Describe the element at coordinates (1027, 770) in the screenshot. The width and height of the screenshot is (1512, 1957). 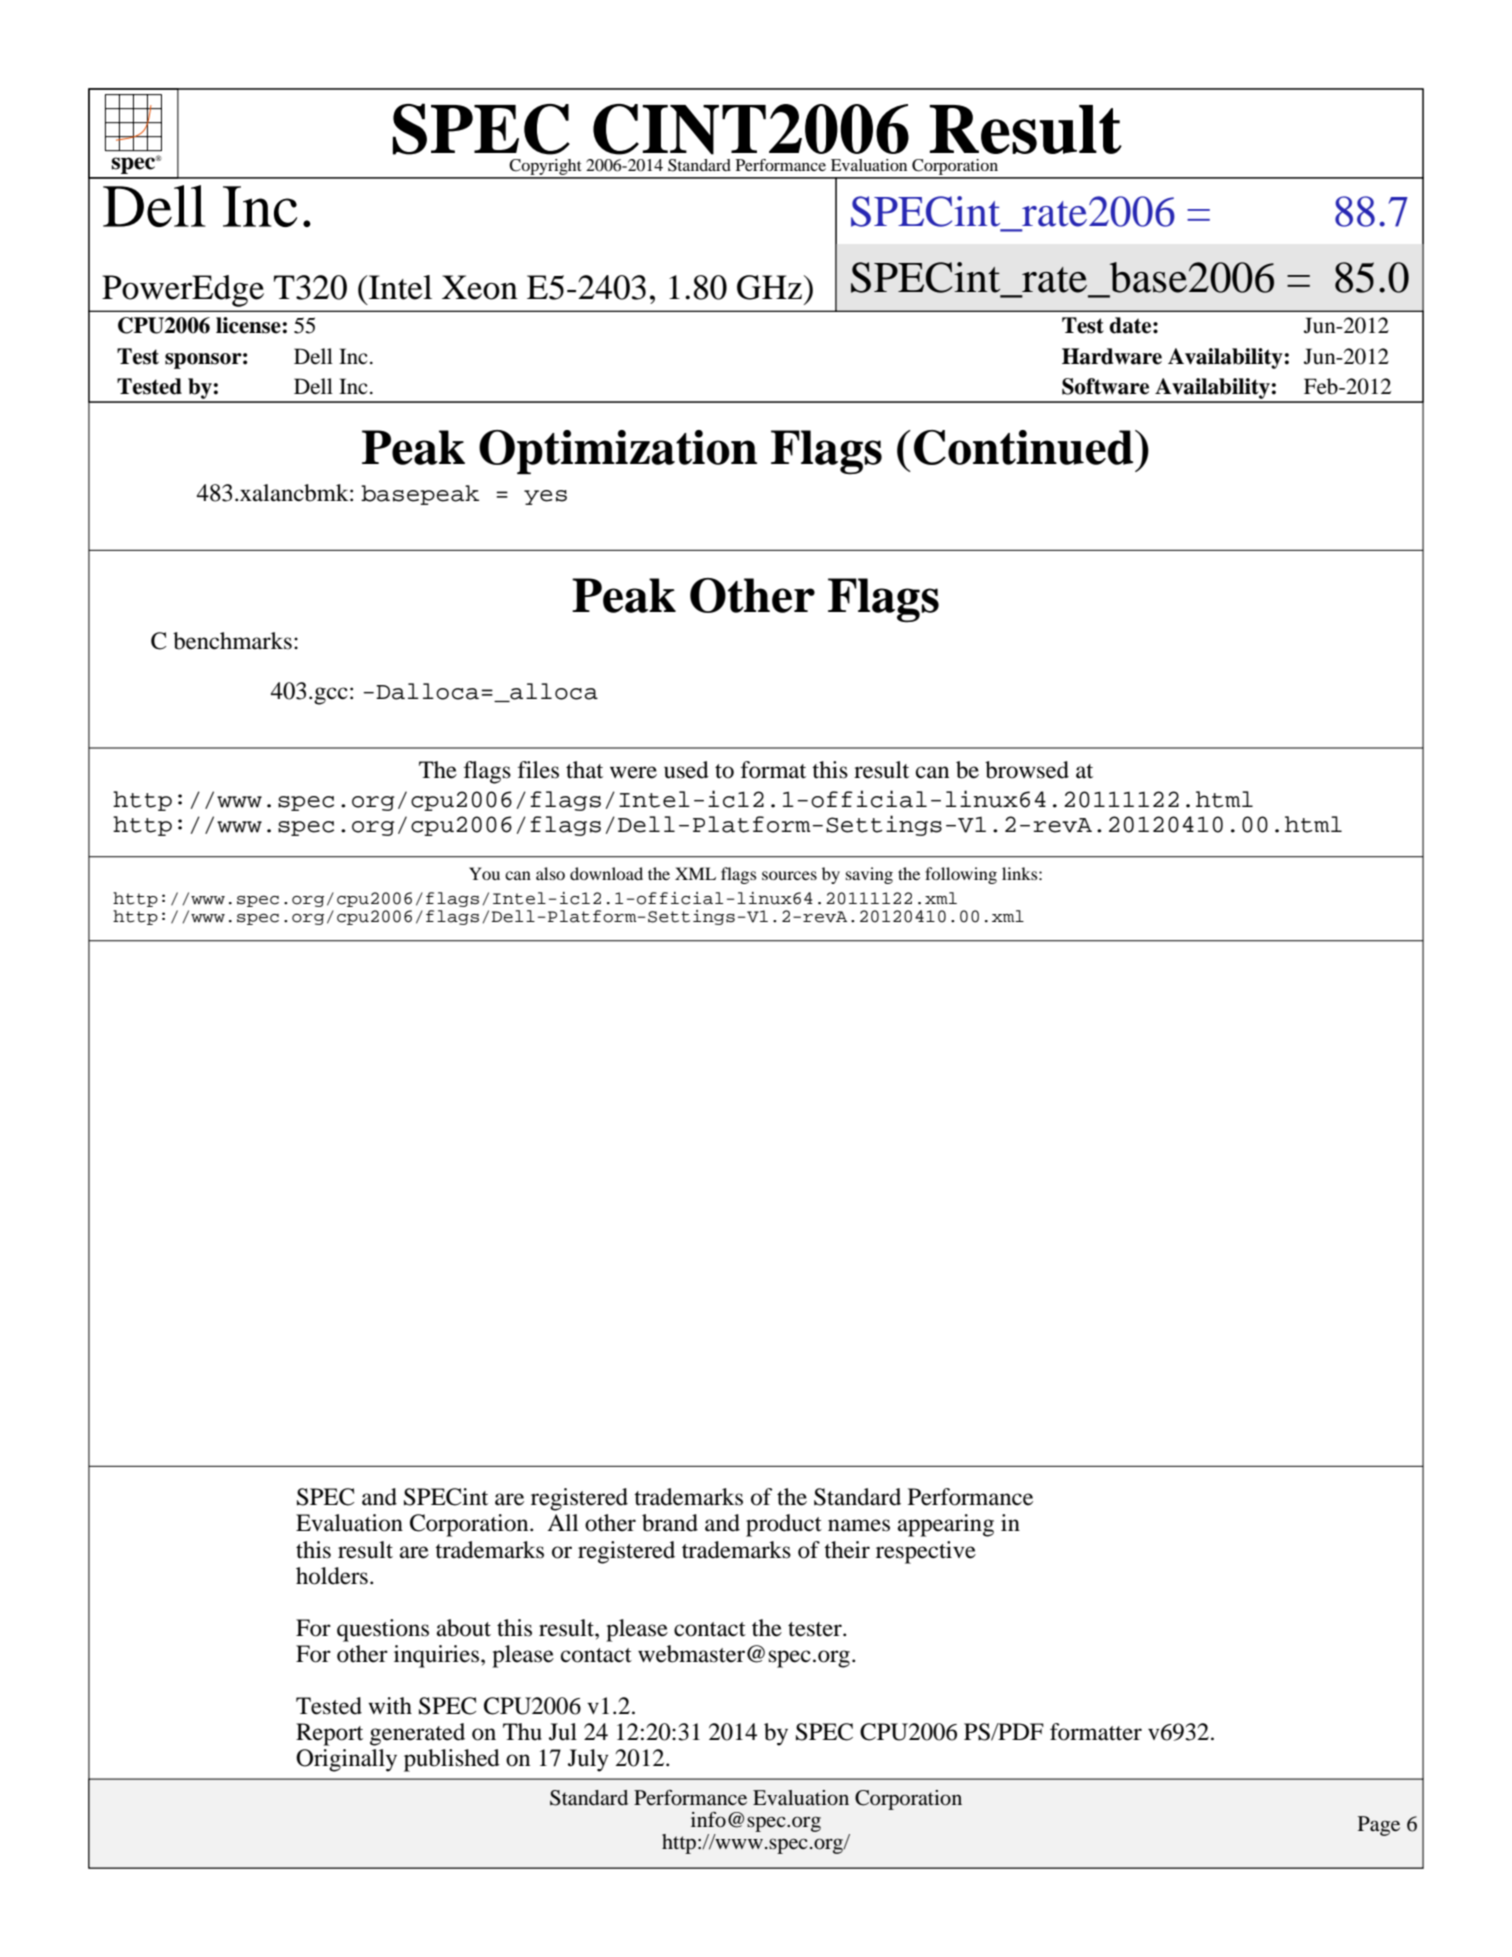
I see `browsed` at that location.
